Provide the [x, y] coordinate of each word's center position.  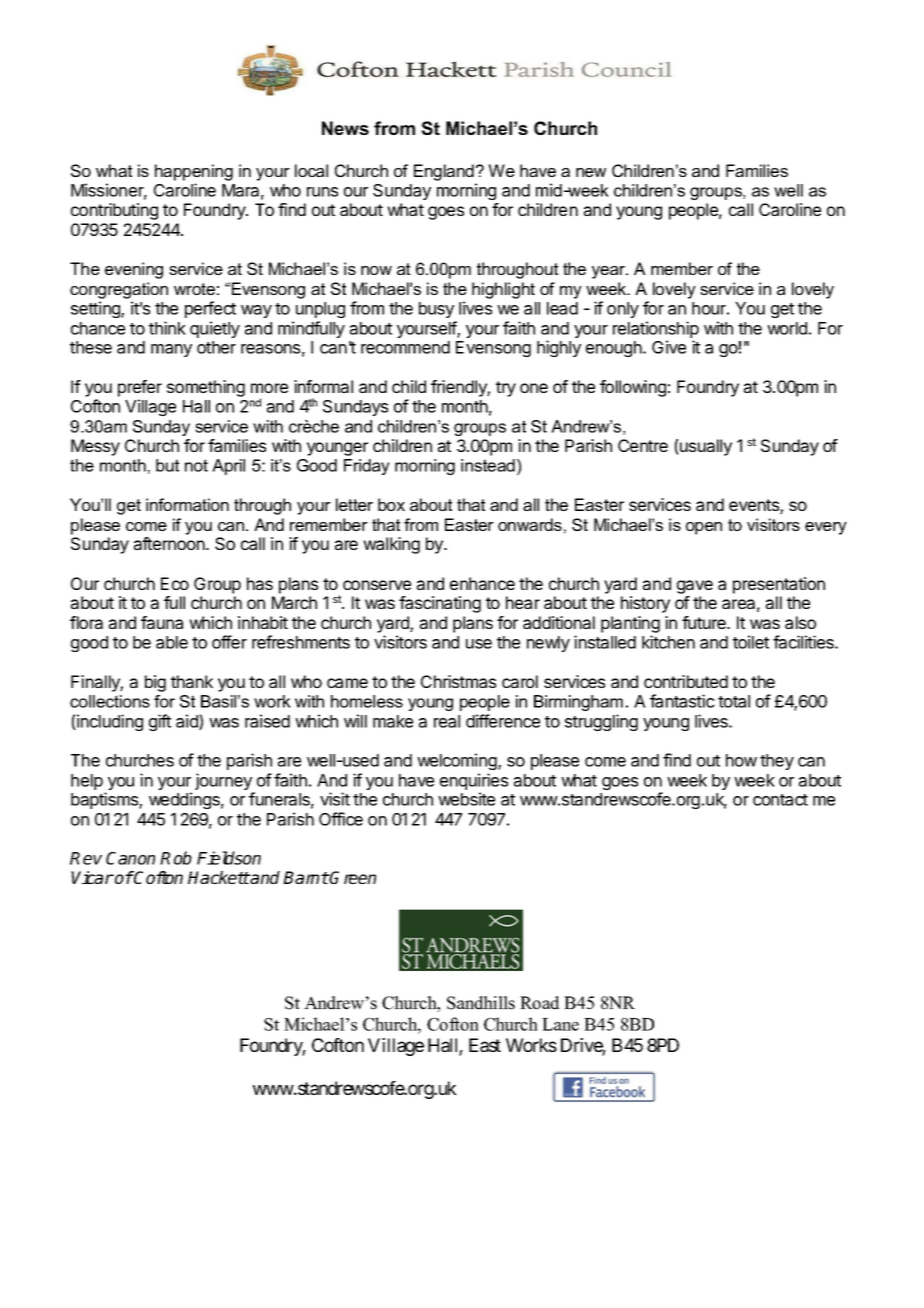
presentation [779, 585]
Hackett [219, 877]
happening [194, 172]
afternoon [170, 543]
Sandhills [481, 1003]
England [444, 172]
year [610, 272]
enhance [482, 583]
